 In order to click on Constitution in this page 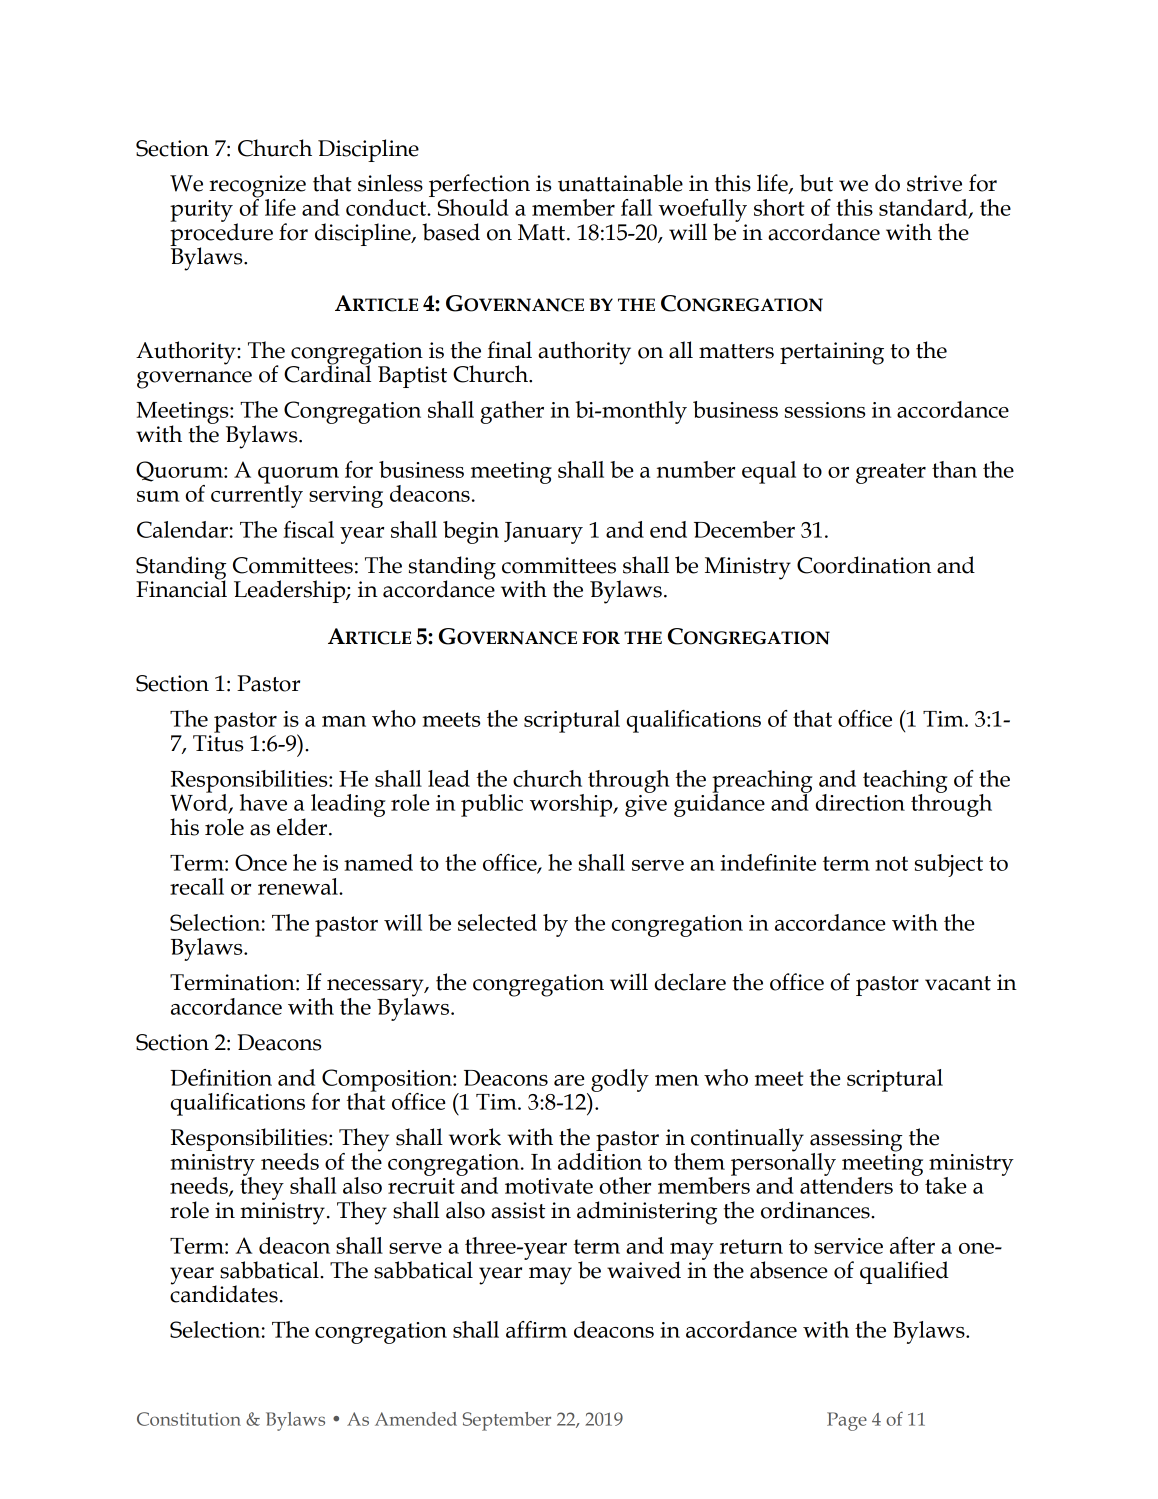, I will do `click(189, 1419)`.
